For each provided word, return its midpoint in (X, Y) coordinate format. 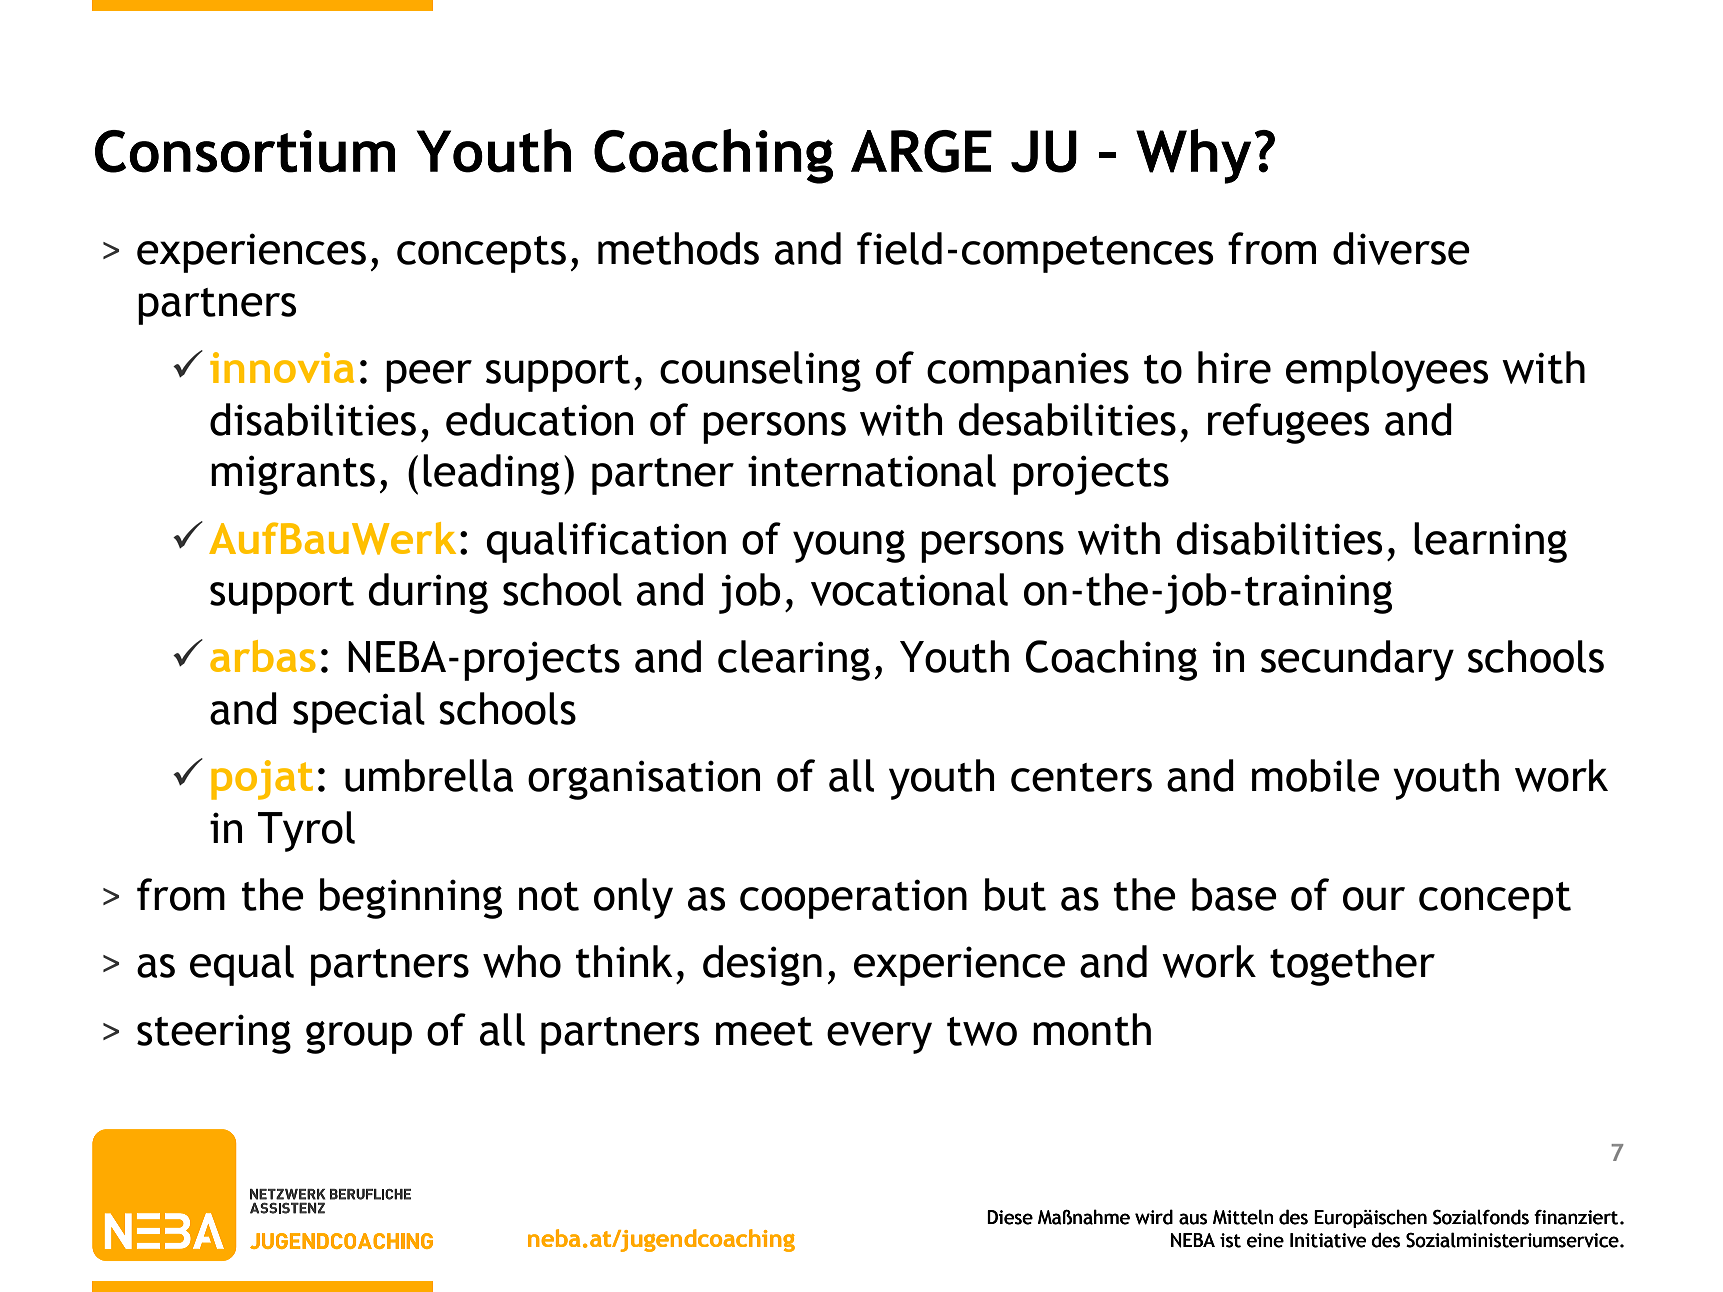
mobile (1316, 775)
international (872, 470)
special (359, 712)
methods (678, 248)
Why (1193, 156)
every (879, 1038)
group (359, 1037)
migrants (293, 475)
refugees (1288, 423)
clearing (794, 660)
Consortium (245, 151)
